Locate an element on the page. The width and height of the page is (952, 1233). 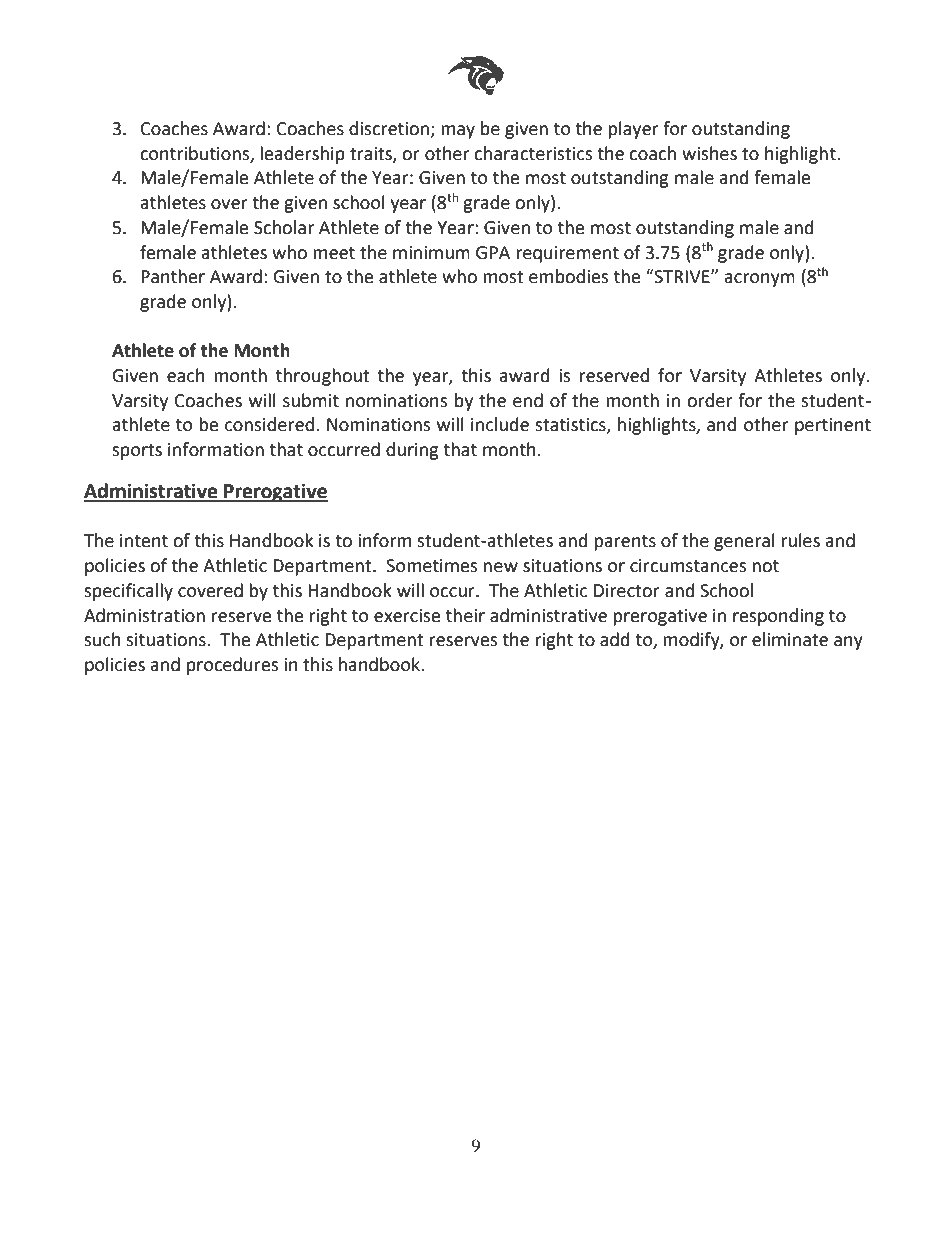
each is located at coordinates (186, 375).
